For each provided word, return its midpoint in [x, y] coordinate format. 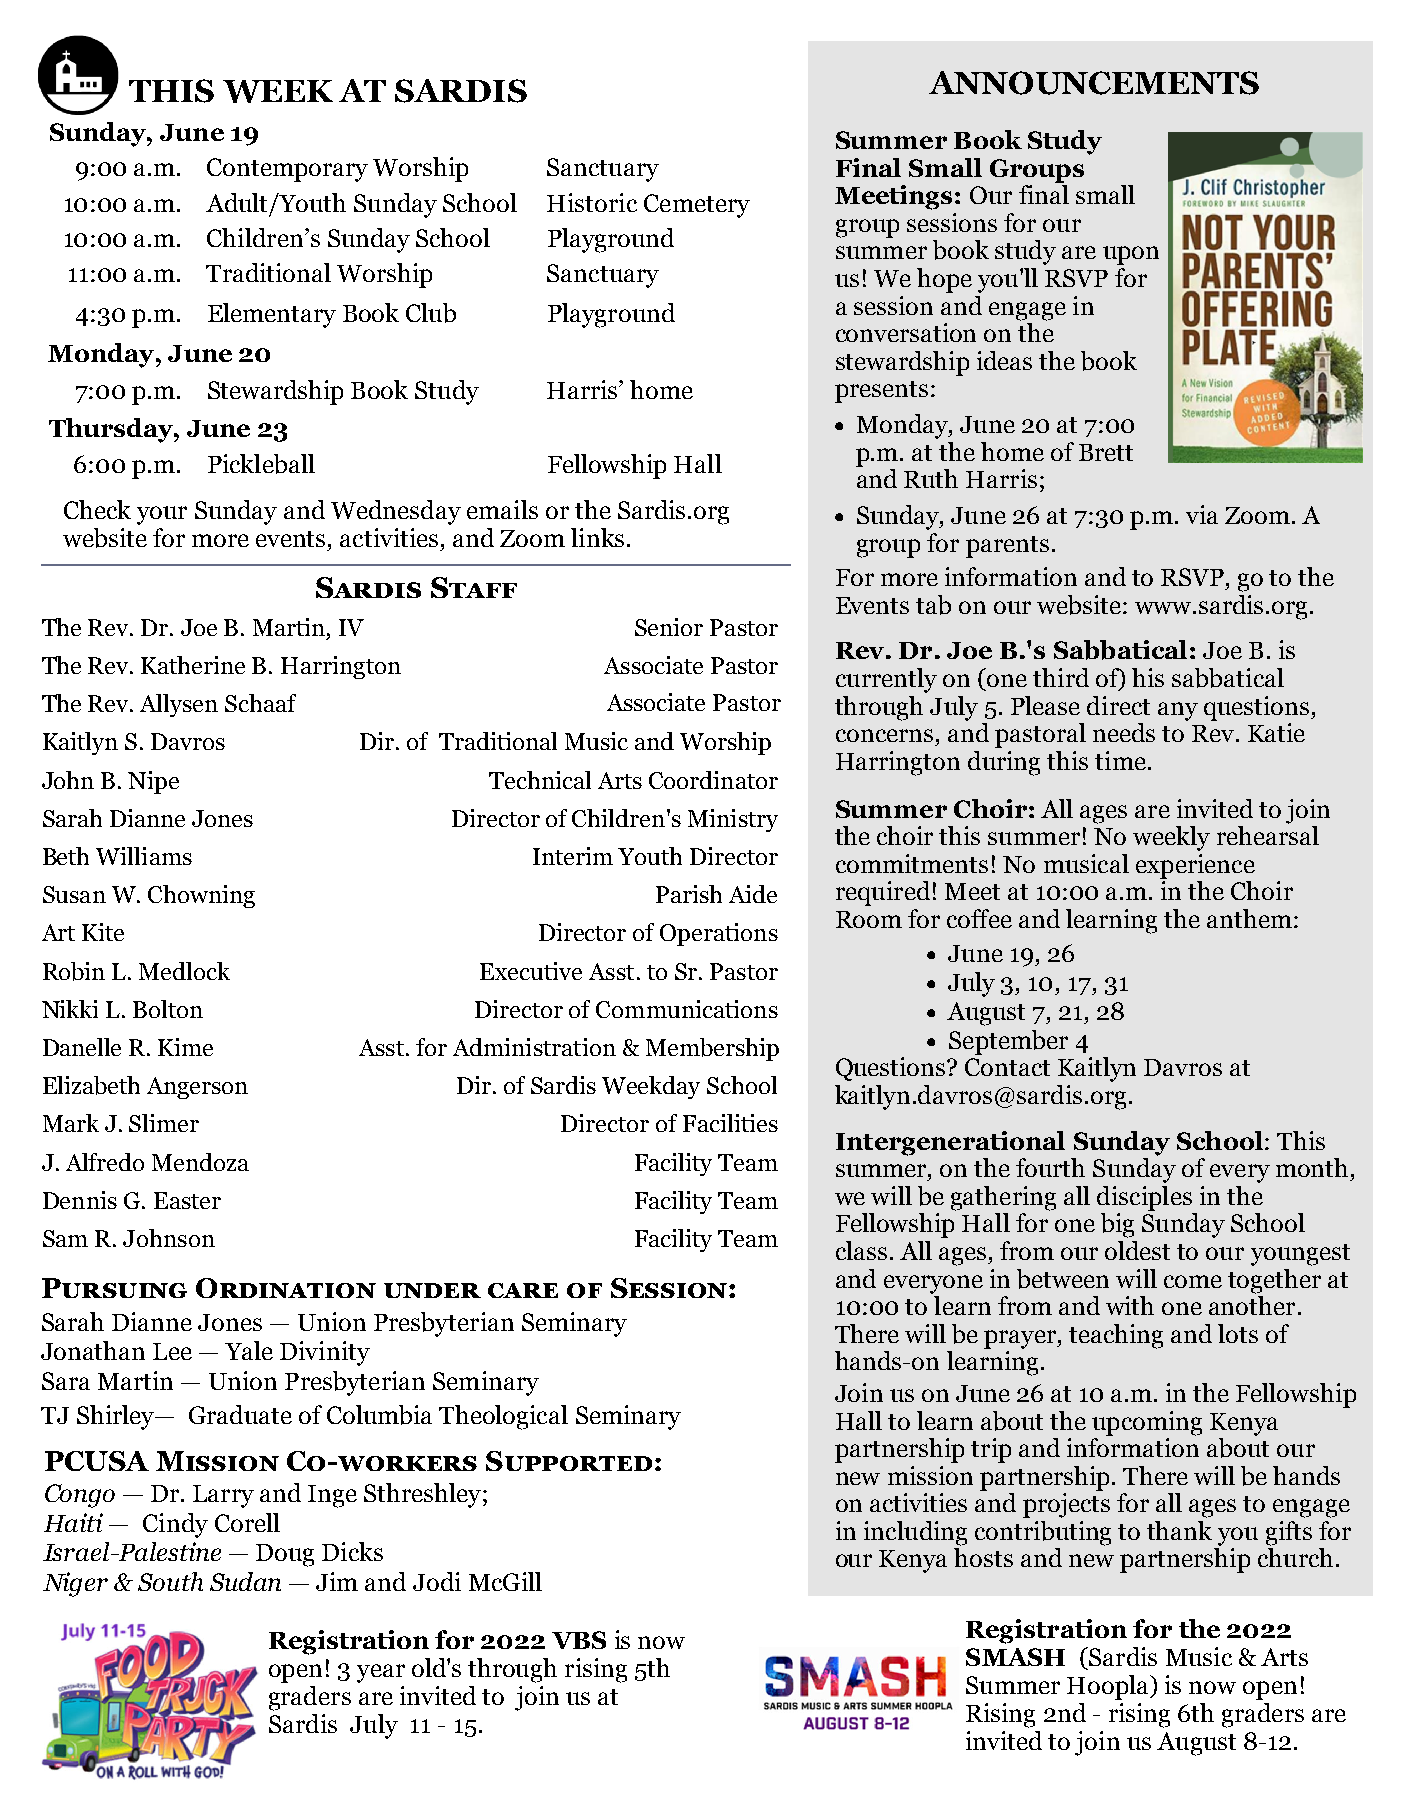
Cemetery [697, 206]
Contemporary [287, 170]
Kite [103, 932]
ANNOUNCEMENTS [1094, 83]
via [1202, 514]
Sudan [245, 1581]
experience [1195, 866]
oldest [1137, 1250]
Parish [689, 894]
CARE [523, 1290]
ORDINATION [286, 1288]
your [162, 515]
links [597, 537]
